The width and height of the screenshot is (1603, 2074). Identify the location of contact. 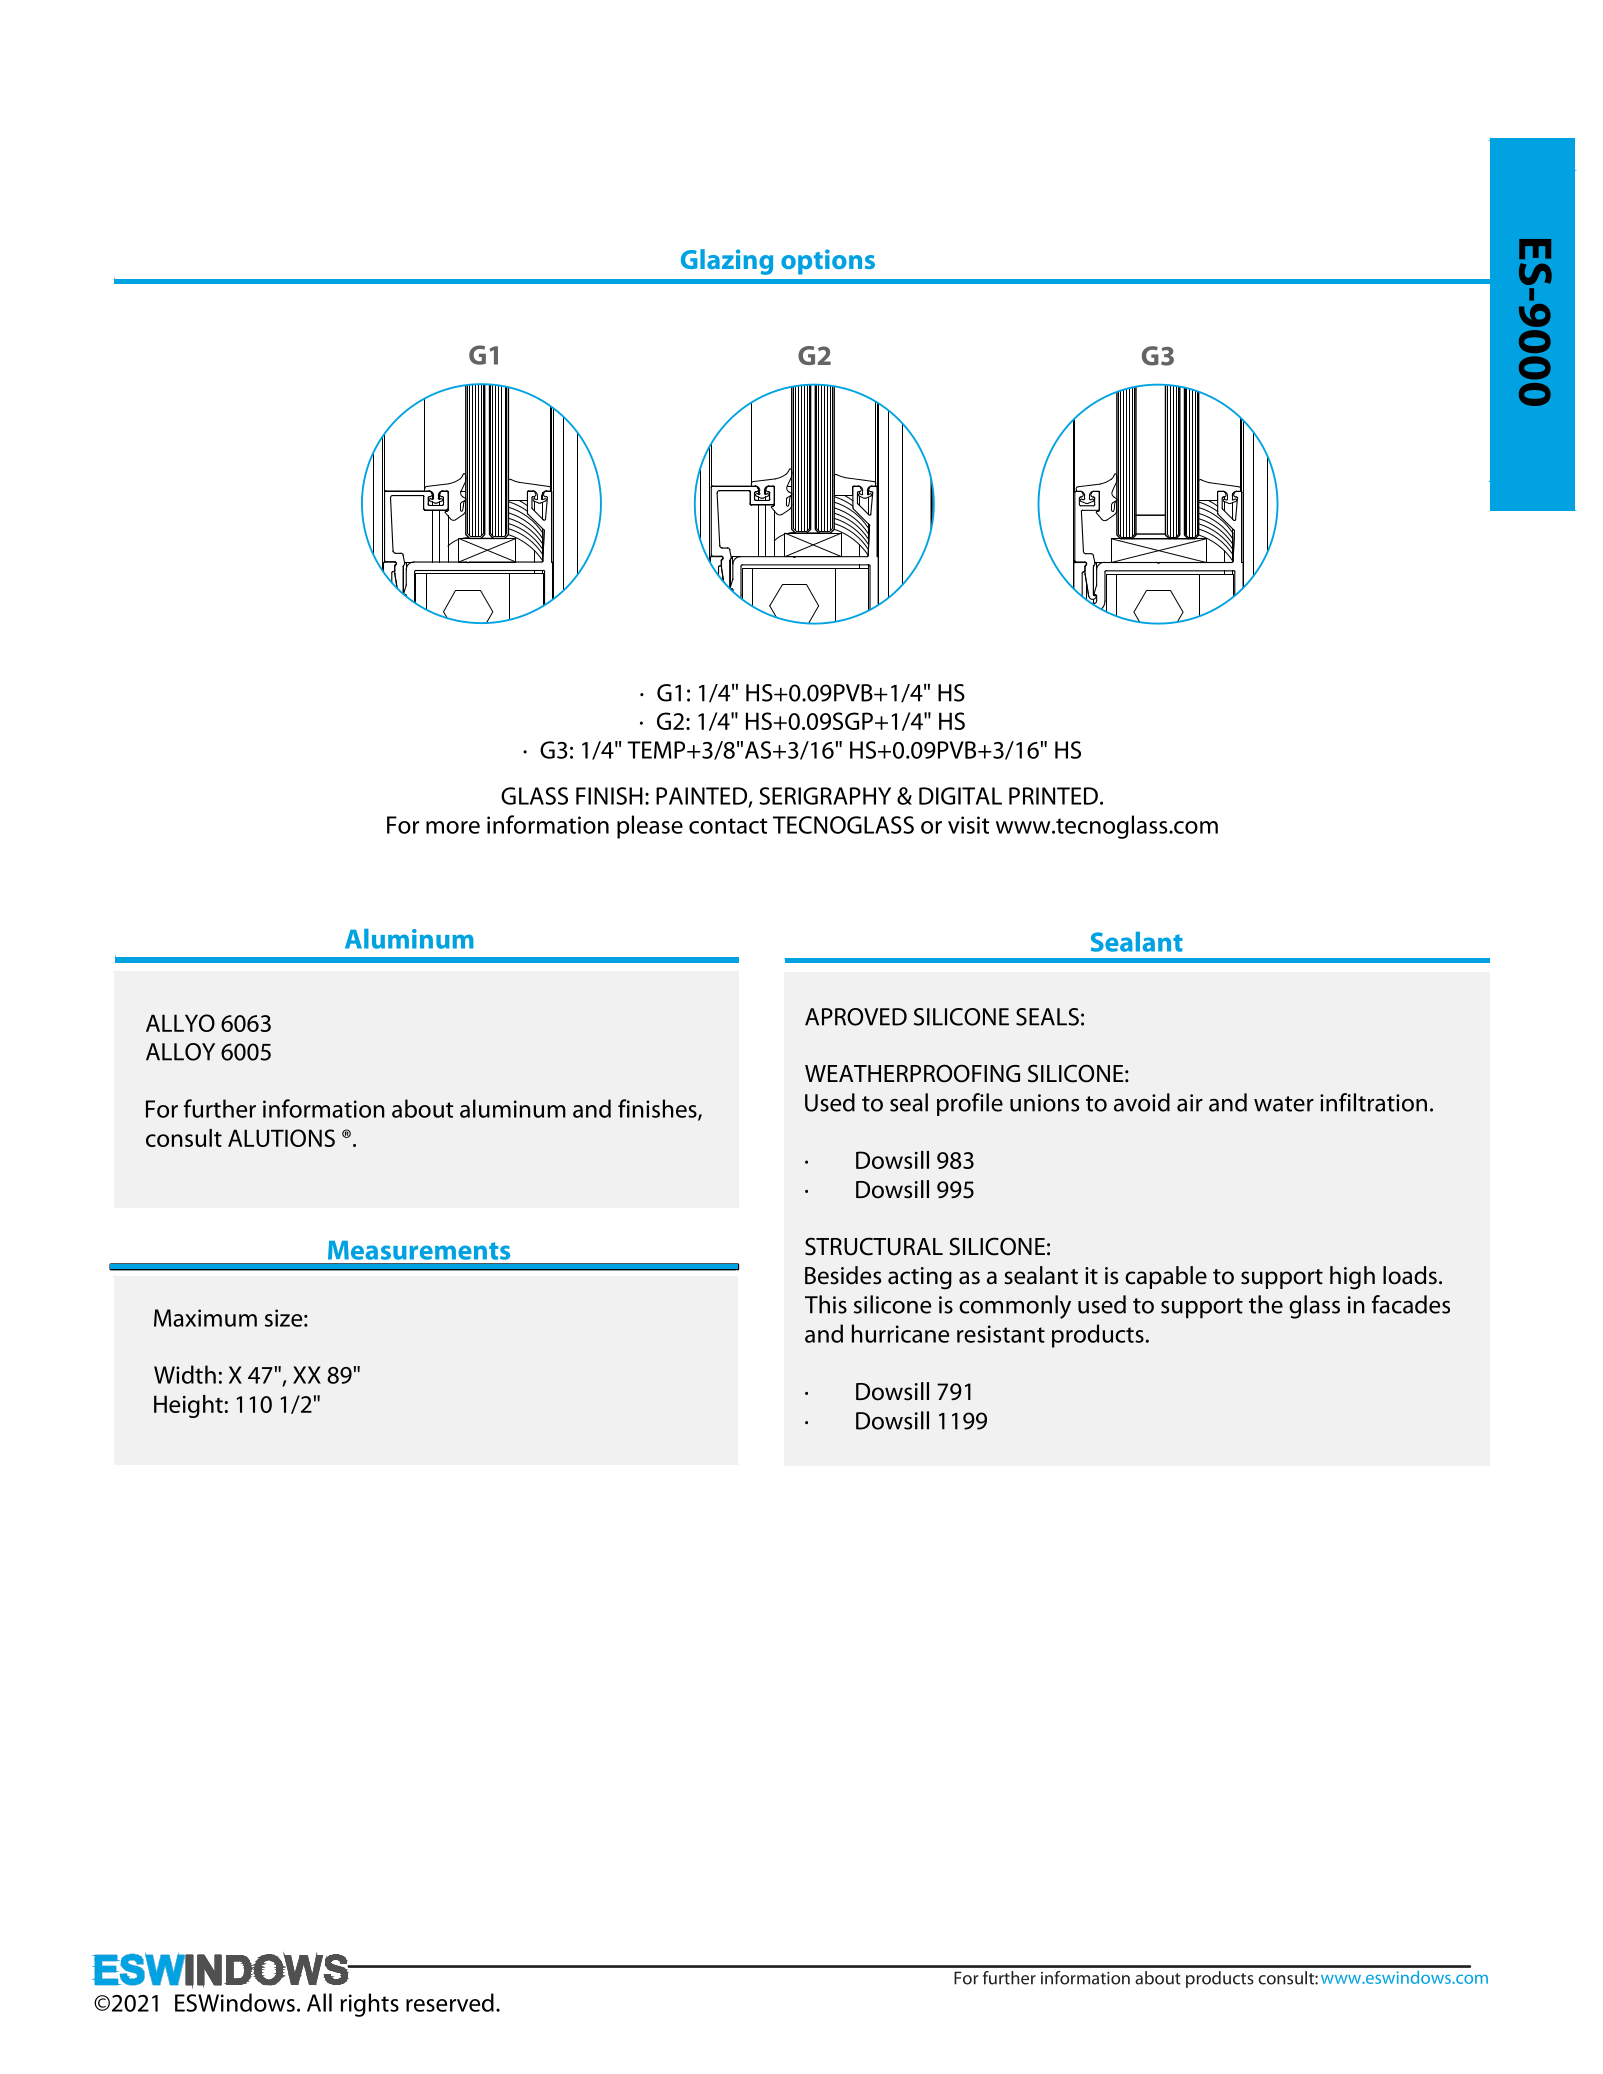
(728, 826).
